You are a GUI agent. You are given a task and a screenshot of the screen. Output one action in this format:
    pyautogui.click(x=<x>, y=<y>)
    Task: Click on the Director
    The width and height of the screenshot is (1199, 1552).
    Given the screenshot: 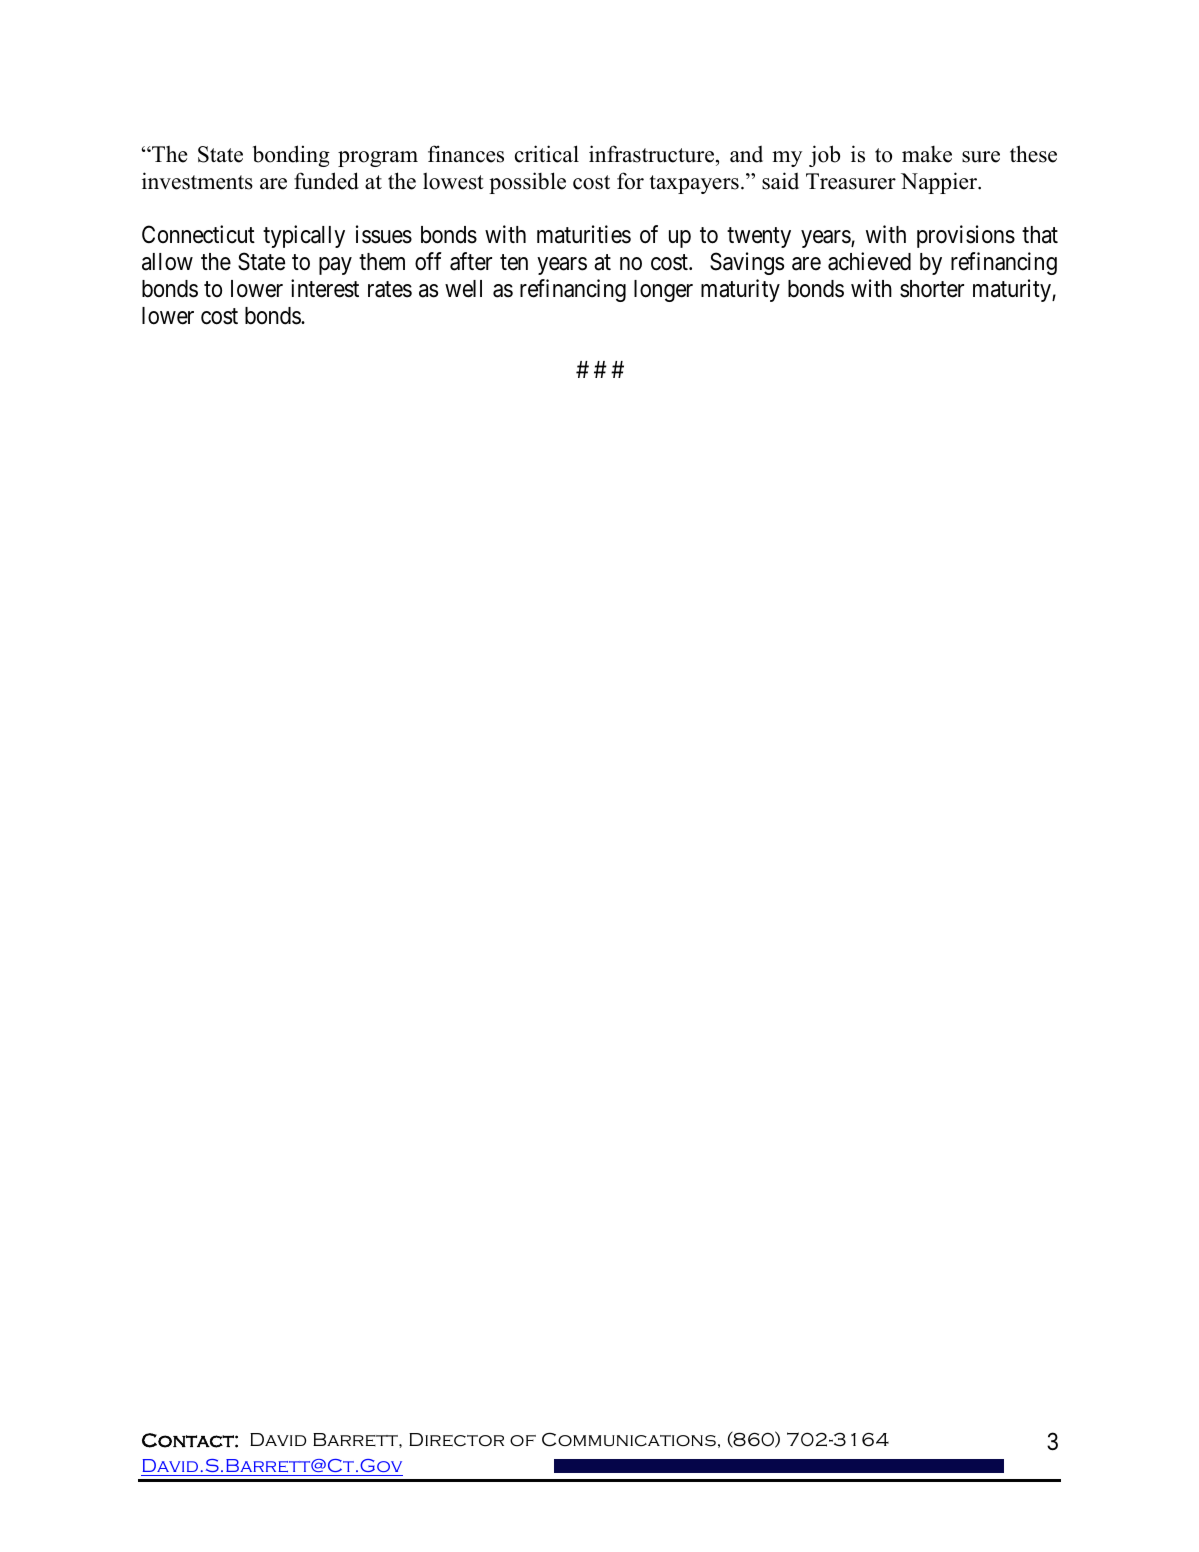 What is the action you would take?
    pyautogui.click(x=456, y=1440)
